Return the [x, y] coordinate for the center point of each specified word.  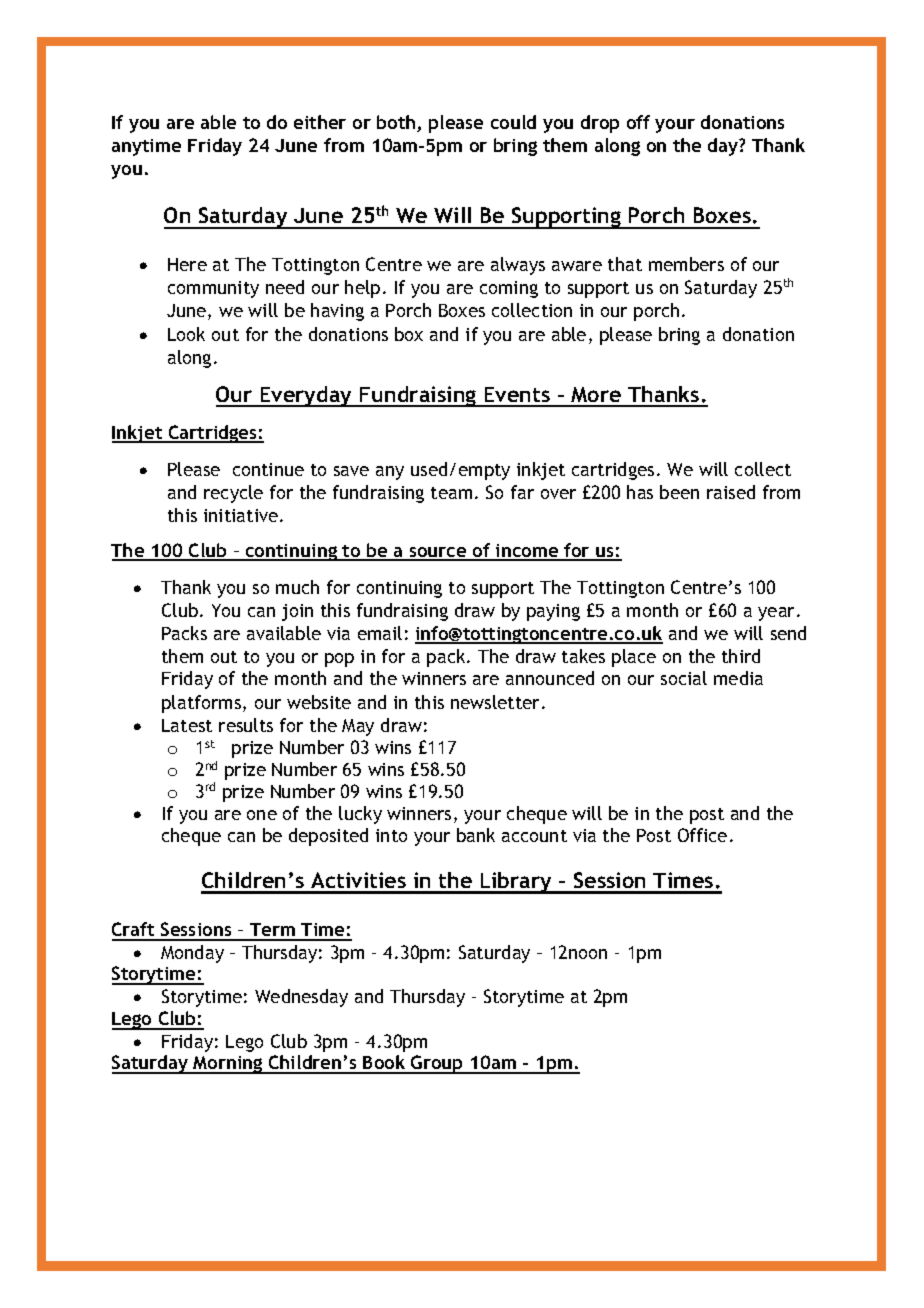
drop [600, 124]
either [320, 122]
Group [437, 1064]
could [513, 122]
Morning [228, 1065]
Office [702, 835]
